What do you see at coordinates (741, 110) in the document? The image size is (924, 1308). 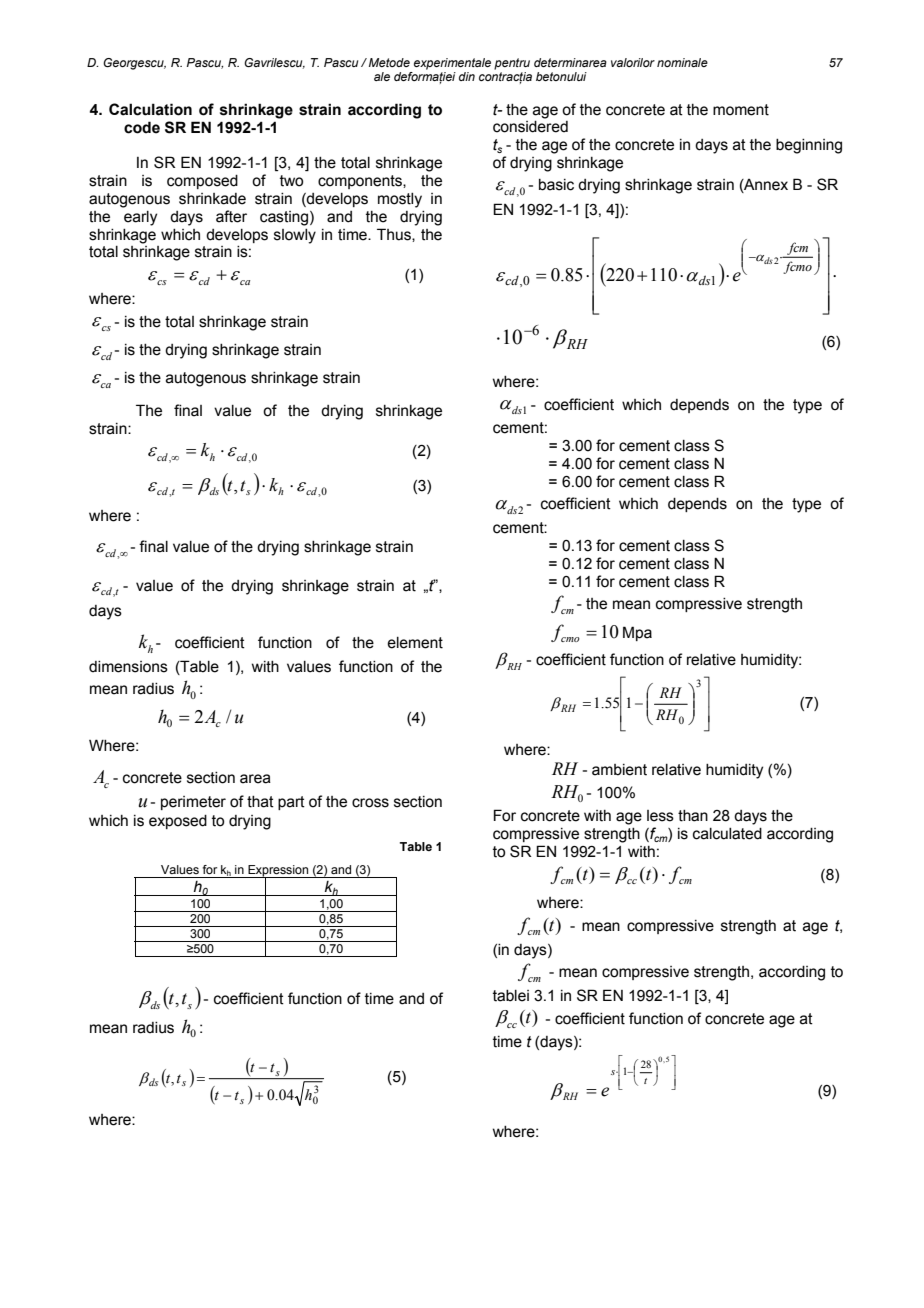 I see `moment` at bounding box center [741, 110].
